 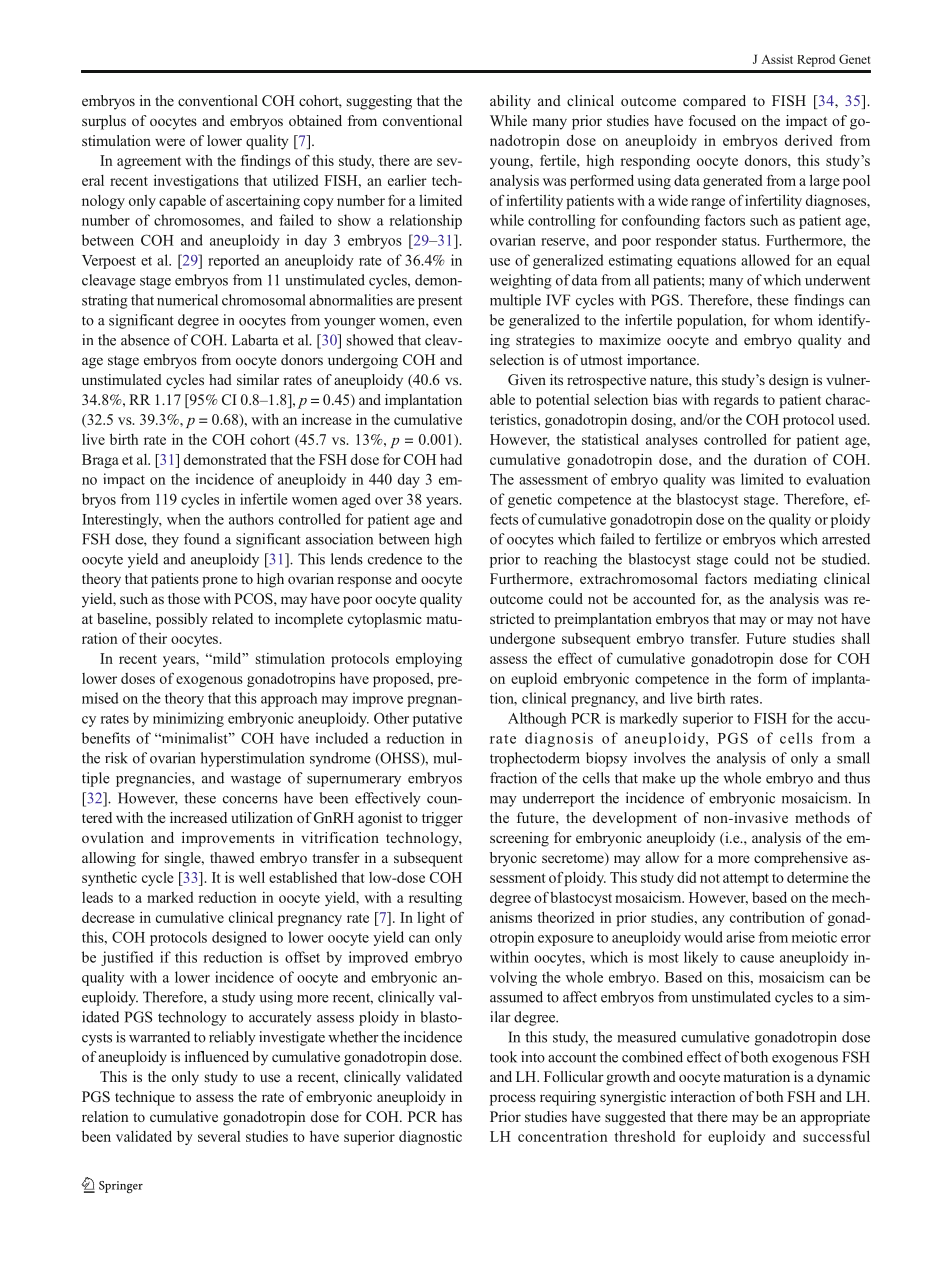 I want to click on influenced, so click(x=217, y=1056).
